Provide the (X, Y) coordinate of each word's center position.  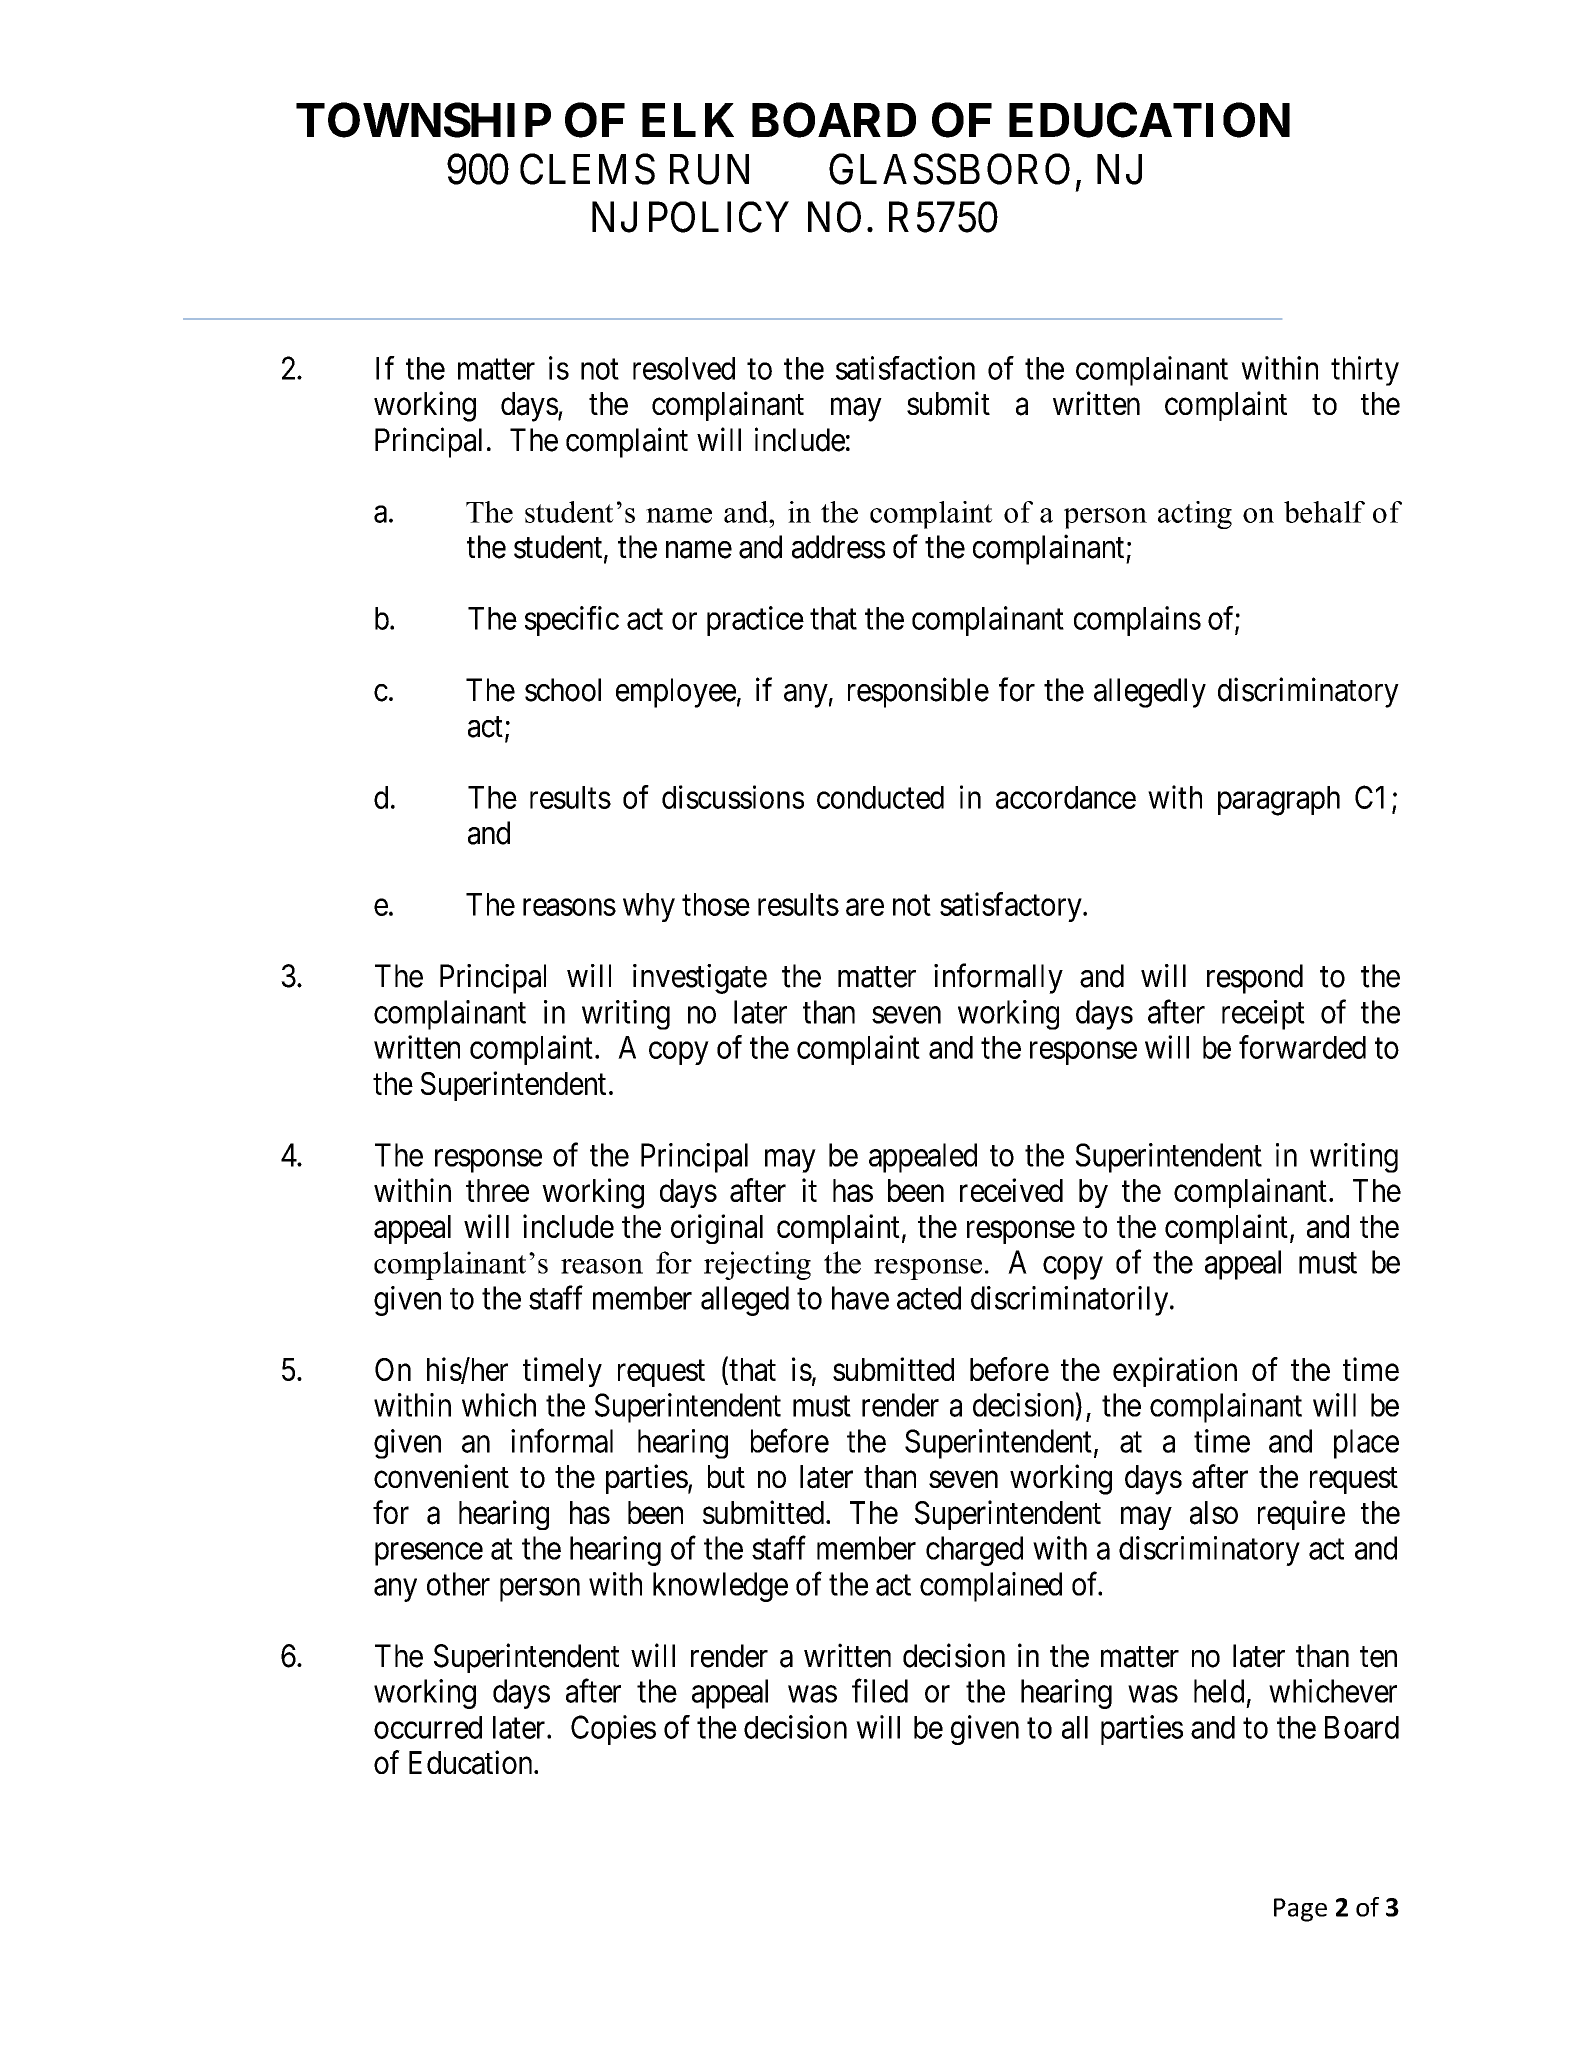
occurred (428, 1727)
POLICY (719, 217)
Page (1300, 1910)
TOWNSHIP (423, 120)
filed (880, 1691)
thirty (1365, 371)
